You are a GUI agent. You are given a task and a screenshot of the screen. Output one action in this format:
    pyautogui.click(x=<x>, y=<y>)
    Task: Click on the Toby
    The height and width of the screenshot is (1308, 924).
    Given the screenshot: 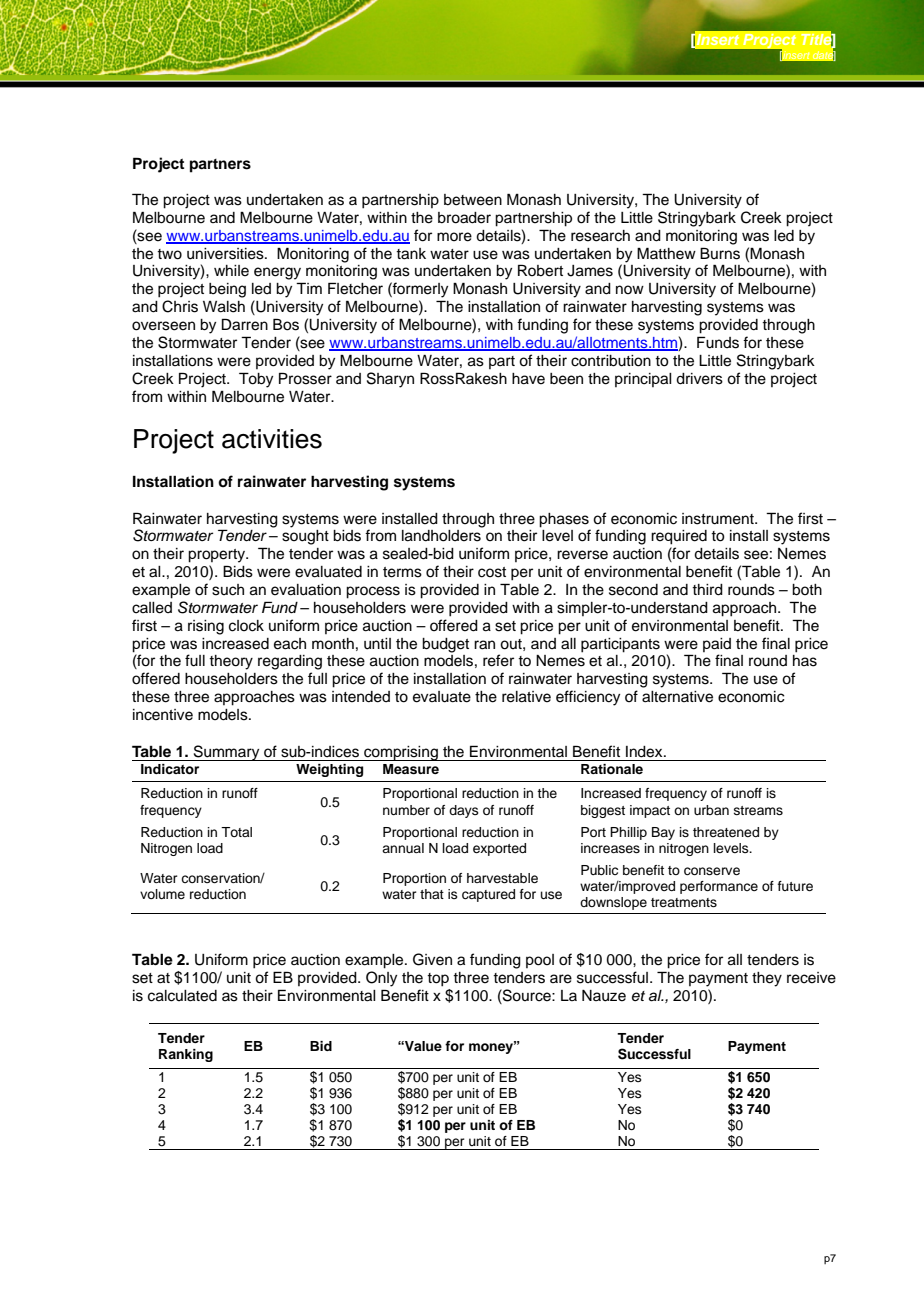 What is the action you would take?
    pyautogui.click(x=256, y=380)
